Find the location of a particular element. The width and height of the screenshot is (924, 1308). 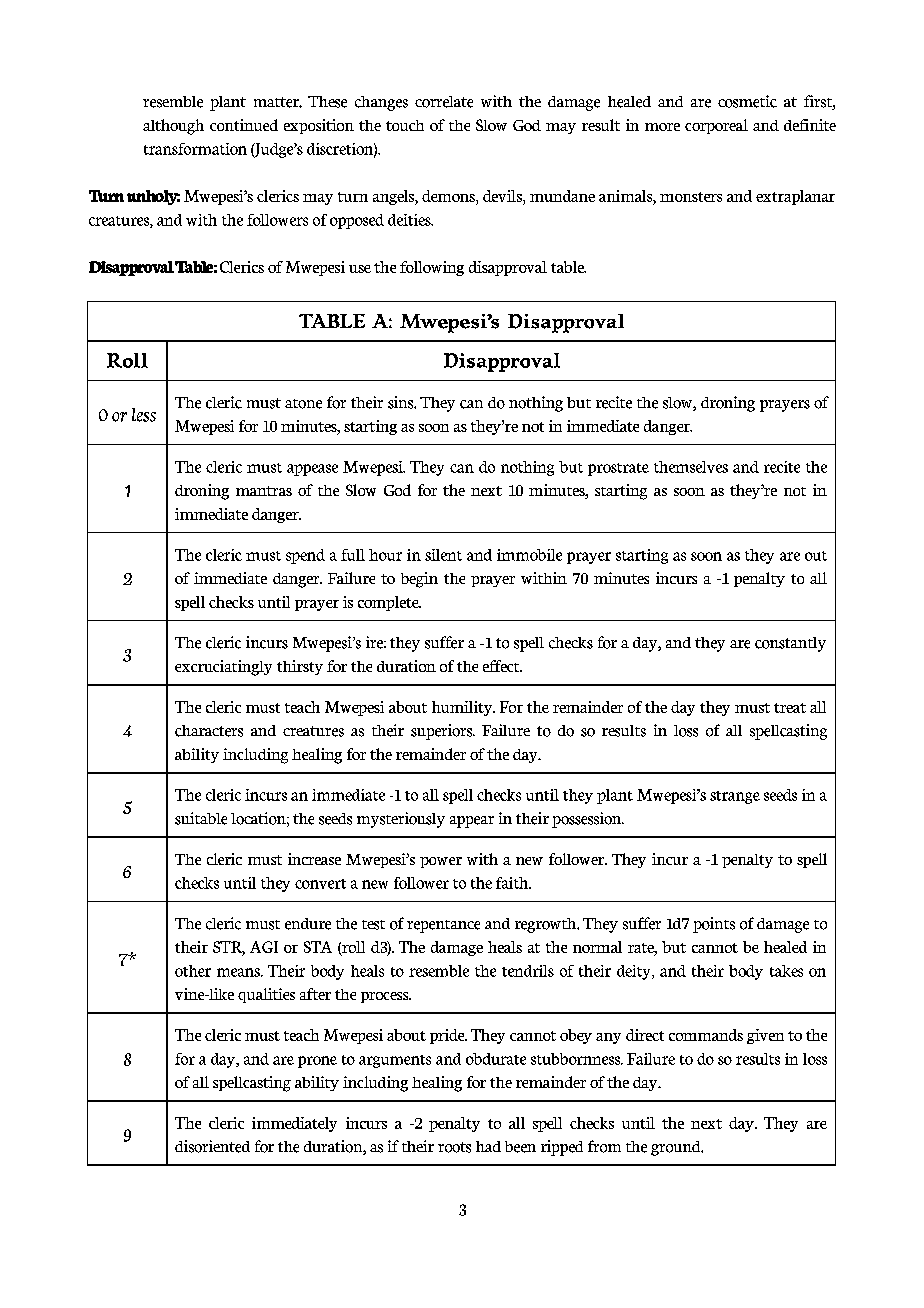

atone is located at coordinates (303, 404).
